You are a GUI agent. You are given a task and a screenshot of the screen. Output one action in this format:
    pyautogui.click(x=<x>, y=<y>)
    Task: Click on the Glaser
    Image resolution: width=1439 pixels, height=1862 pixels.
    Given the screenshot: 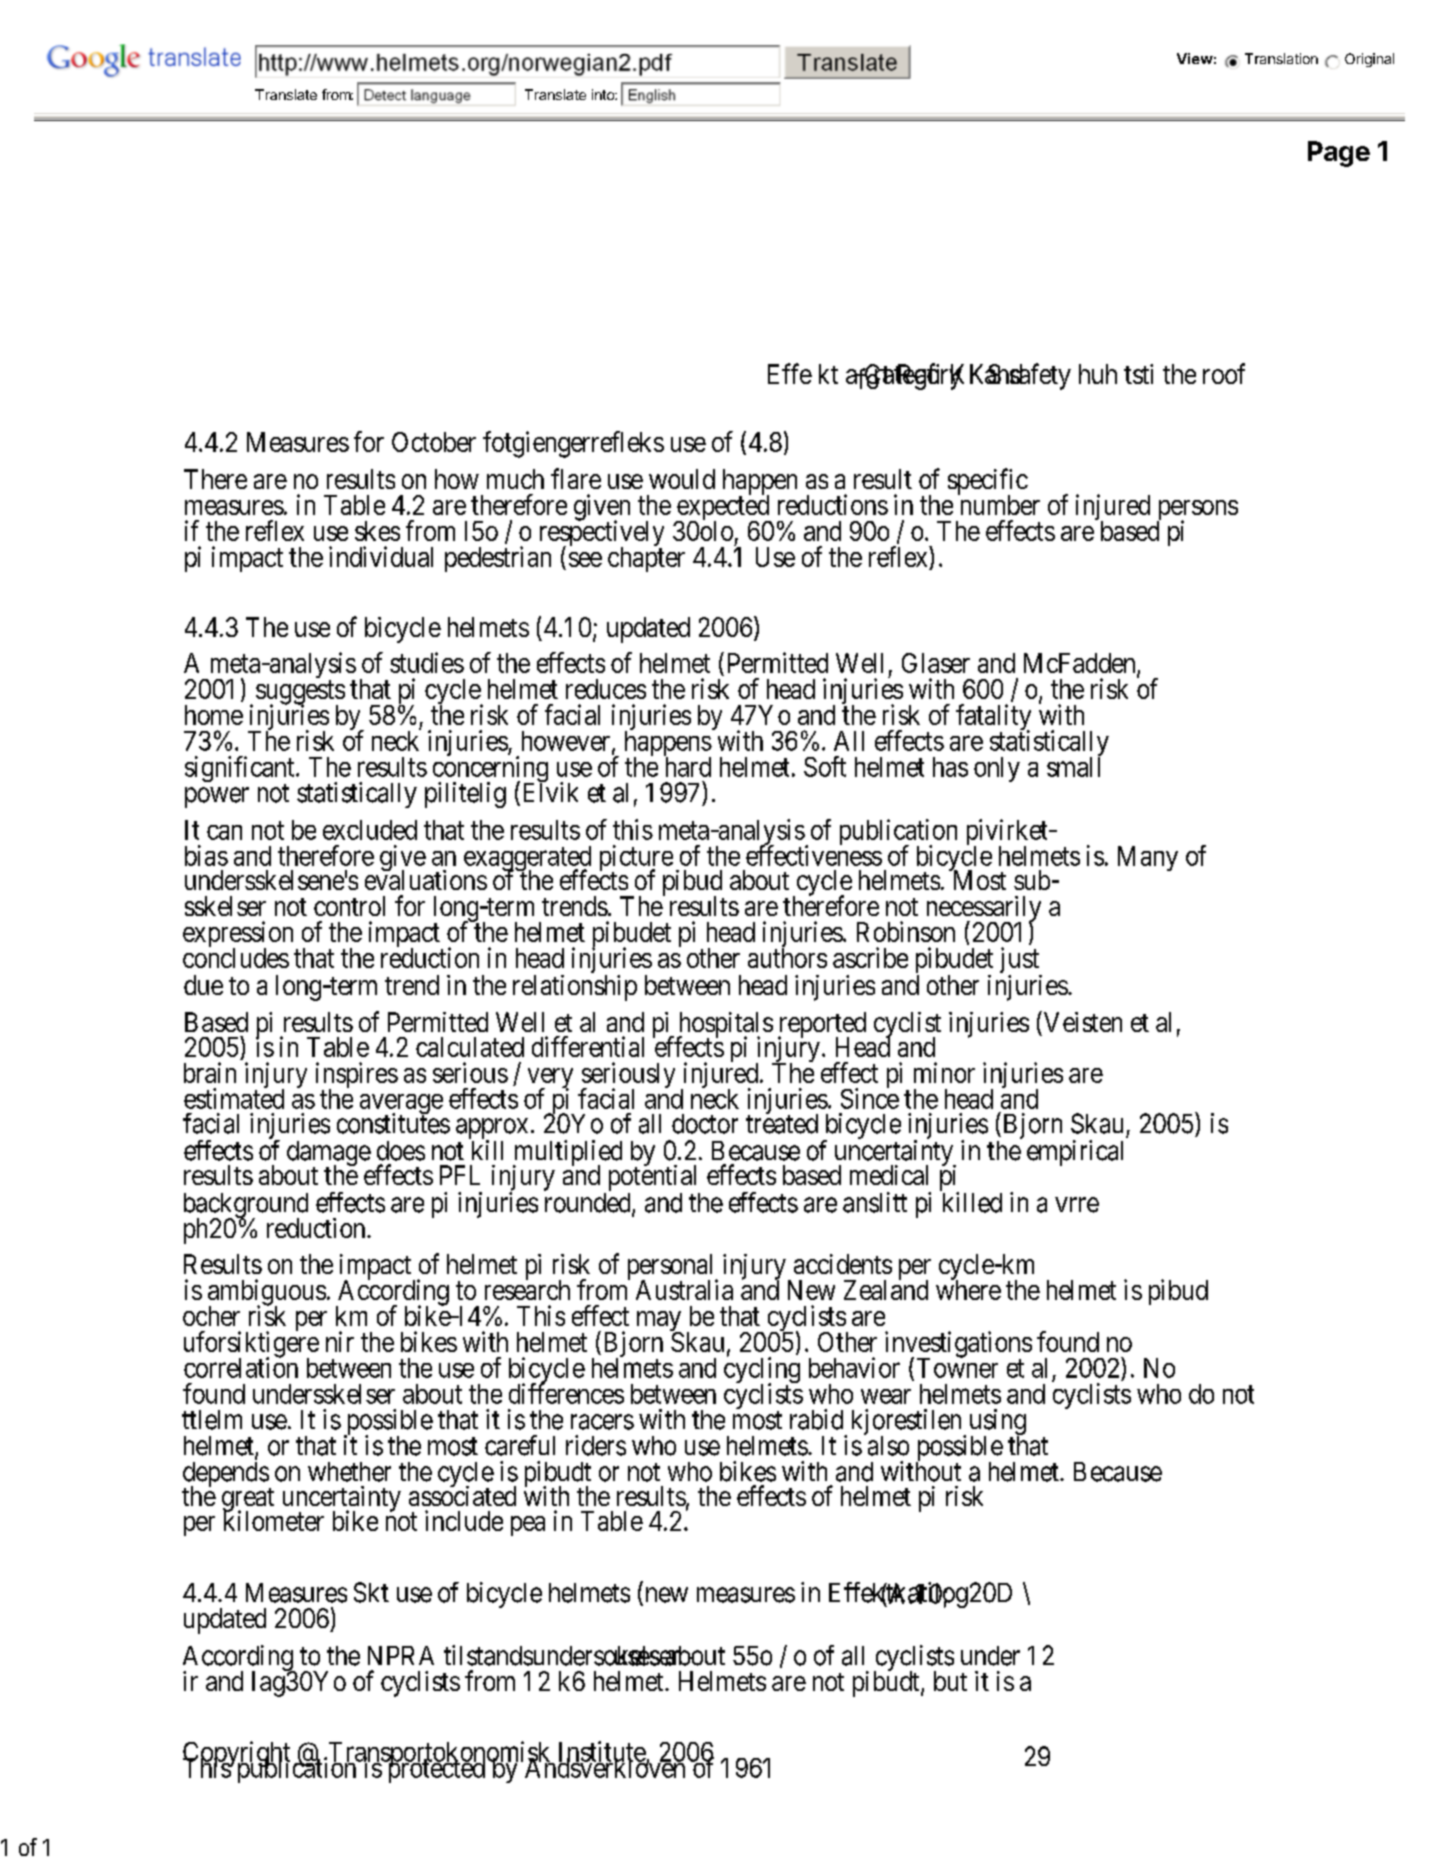 What is the action you would take?
    pyautogui.click(x=936, y=663)
